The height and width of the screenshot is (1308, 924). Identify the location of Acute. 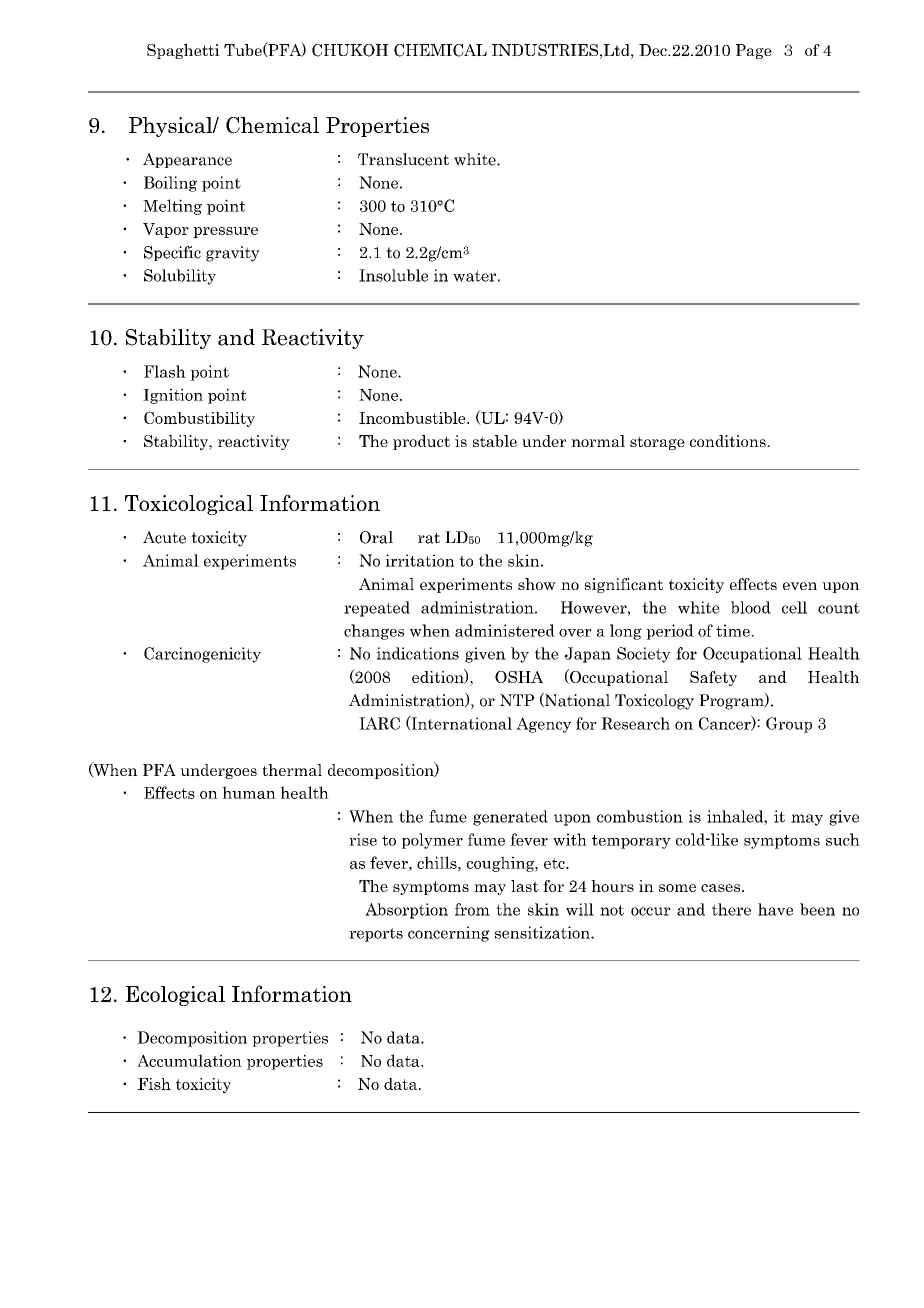
(164, 537).
